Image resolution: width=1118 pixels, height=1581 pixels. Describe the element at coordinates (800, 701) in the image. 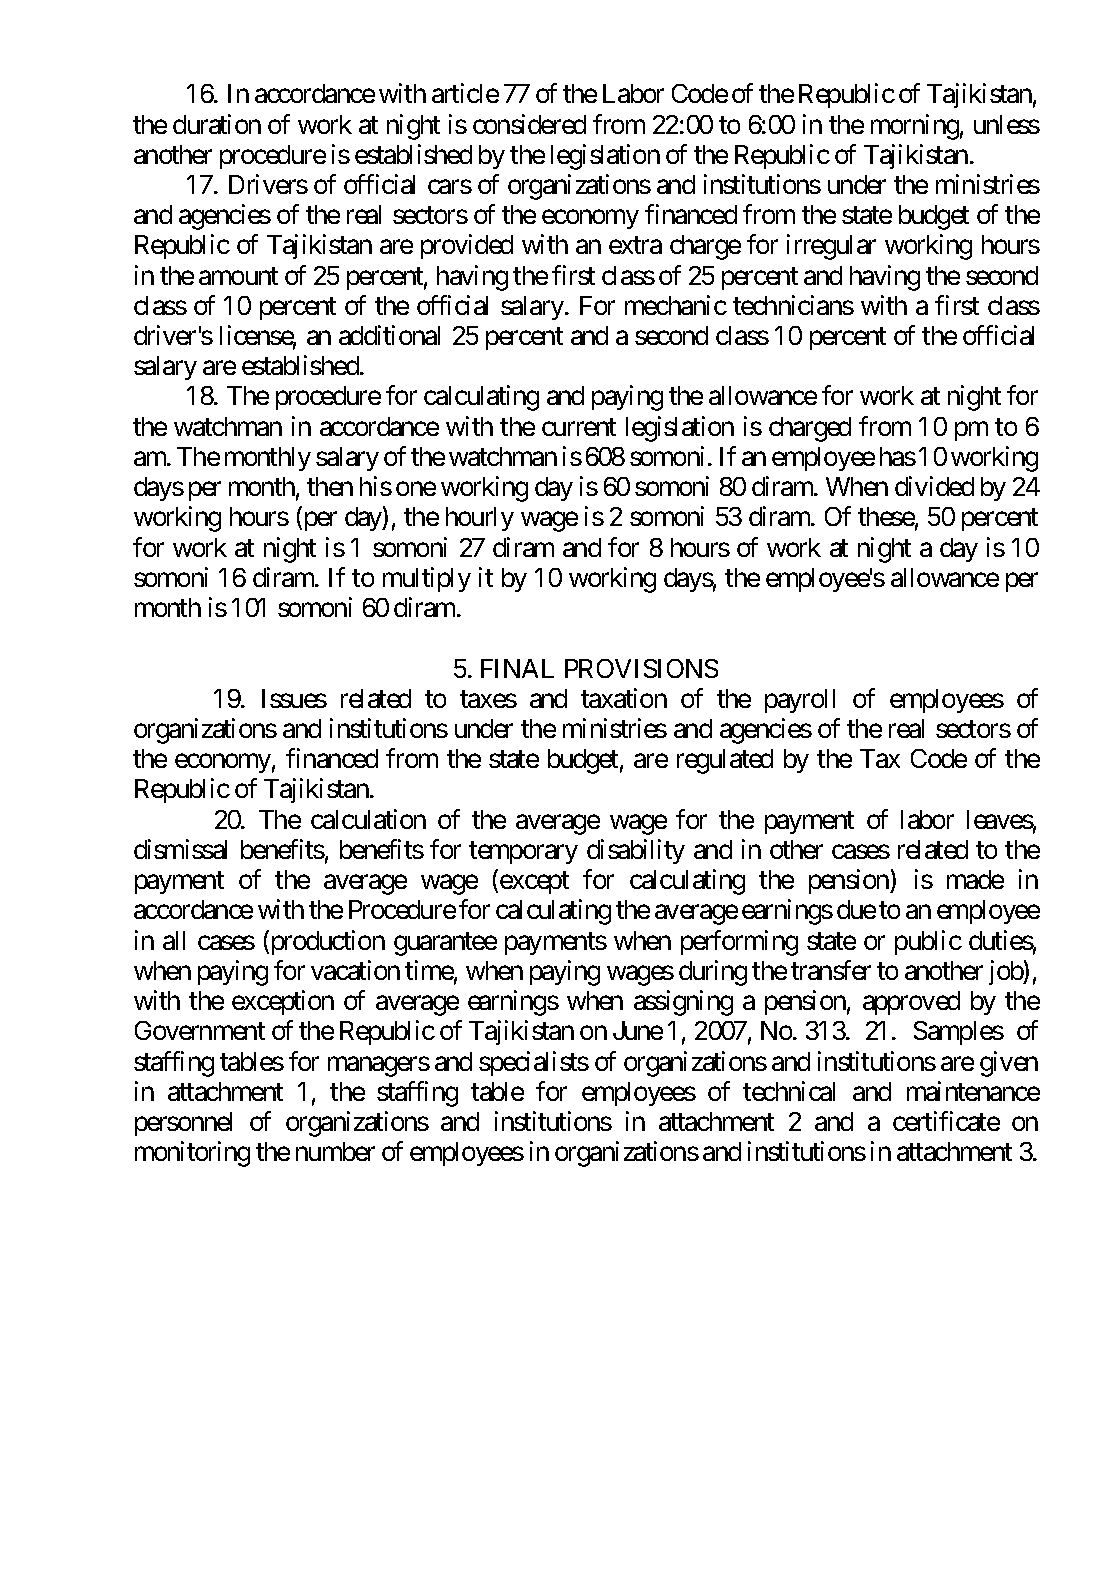

I see `payroll` at that location.
